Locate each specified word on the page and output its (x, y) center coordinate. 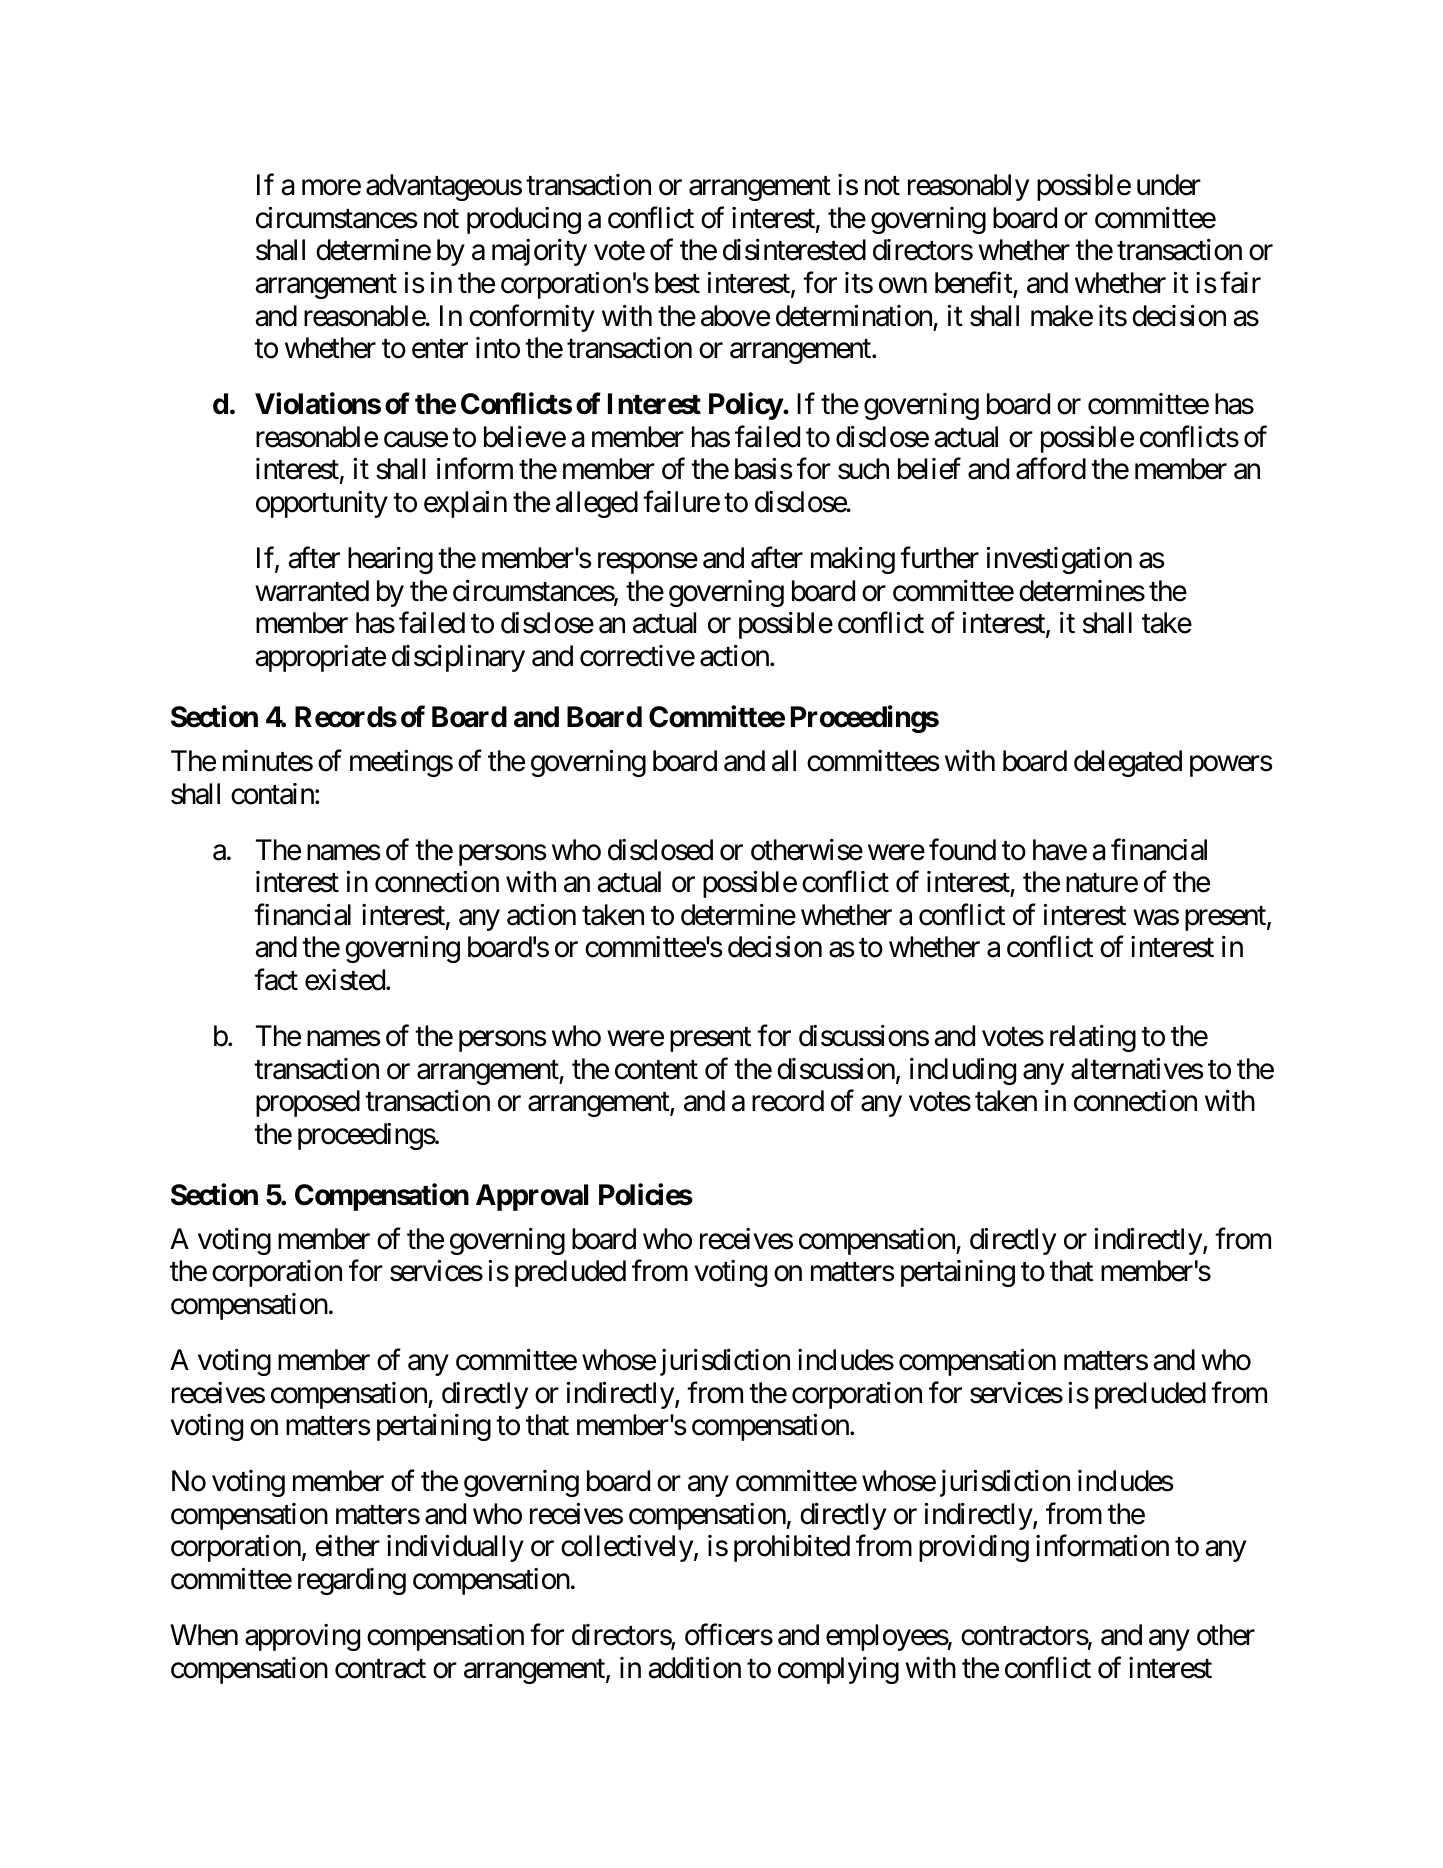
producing (524, 220)
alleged (597, 504)
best (677, 283)
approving (302, 1637)
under (1169, 185)
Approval (532, 1197)
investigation (1059, 560)
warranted (312, 591)
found (962, 849)
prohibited (792, 1548)
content (656, 1070)
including (963, 1071)
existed (346, 980)
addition (694, 1668)
